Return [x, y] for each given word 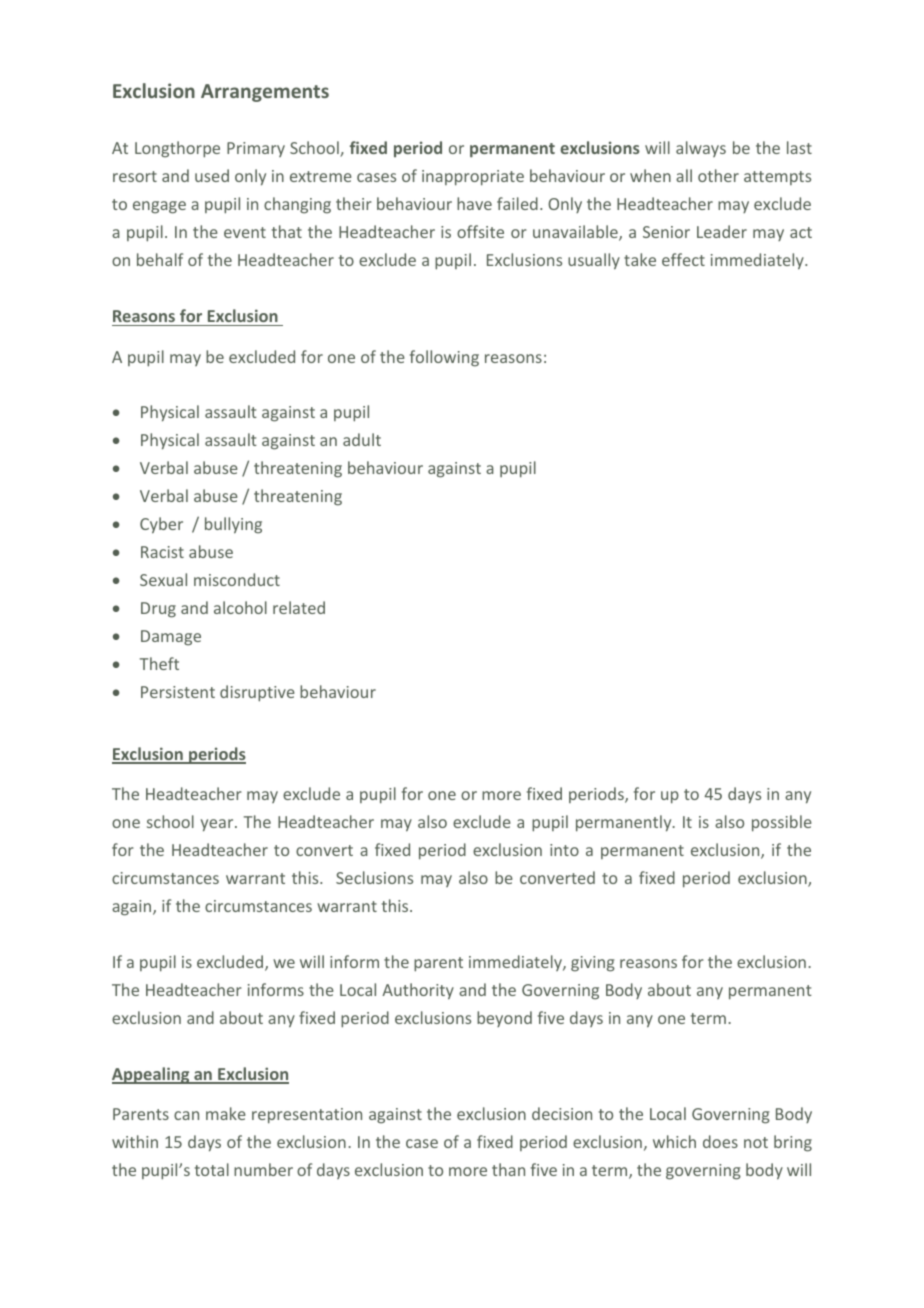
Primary [256, 149]
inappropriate [473, 178]
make [226, 1113]
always [701, 149]
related [299, 607]
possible [782, 823]
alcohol [240, 607]
